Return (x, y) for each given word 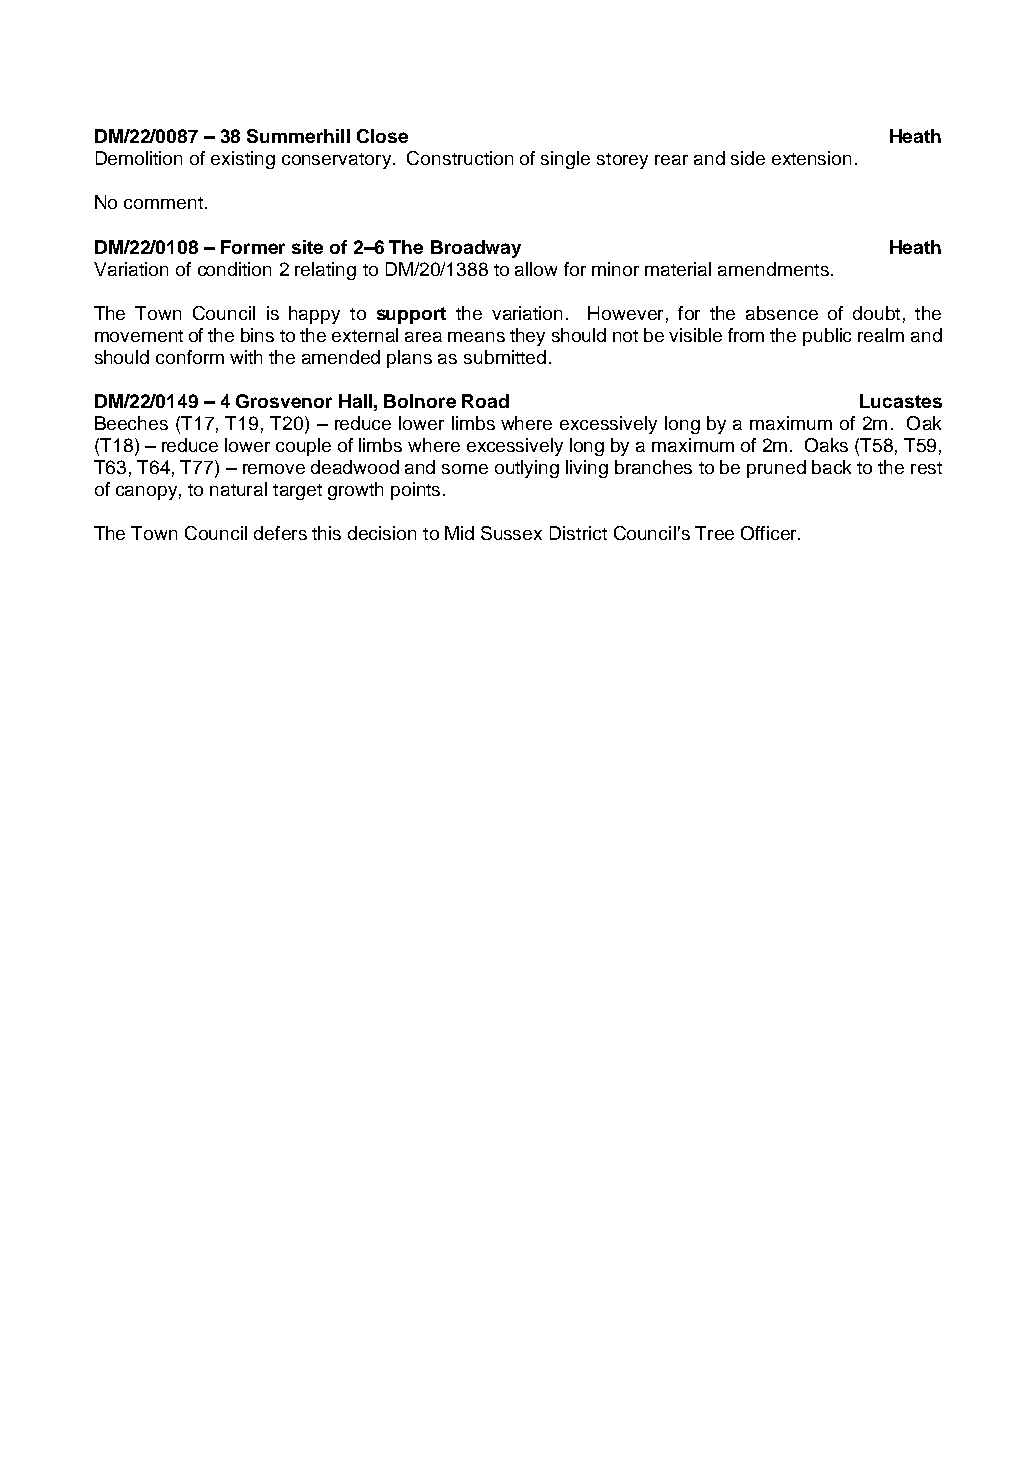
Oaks (826, 445)
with (246, 357)
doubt (876, 313)
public (827, 337)
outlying (527, 469)
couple (303, 447)
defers (280, 533)
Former (253, 247)
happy (314, 315)
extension (811, 158)
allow (536, 269)
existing (243, 160)
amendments (773, 269)
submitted (505, 357)
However (625, 313)
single (565, 160)
